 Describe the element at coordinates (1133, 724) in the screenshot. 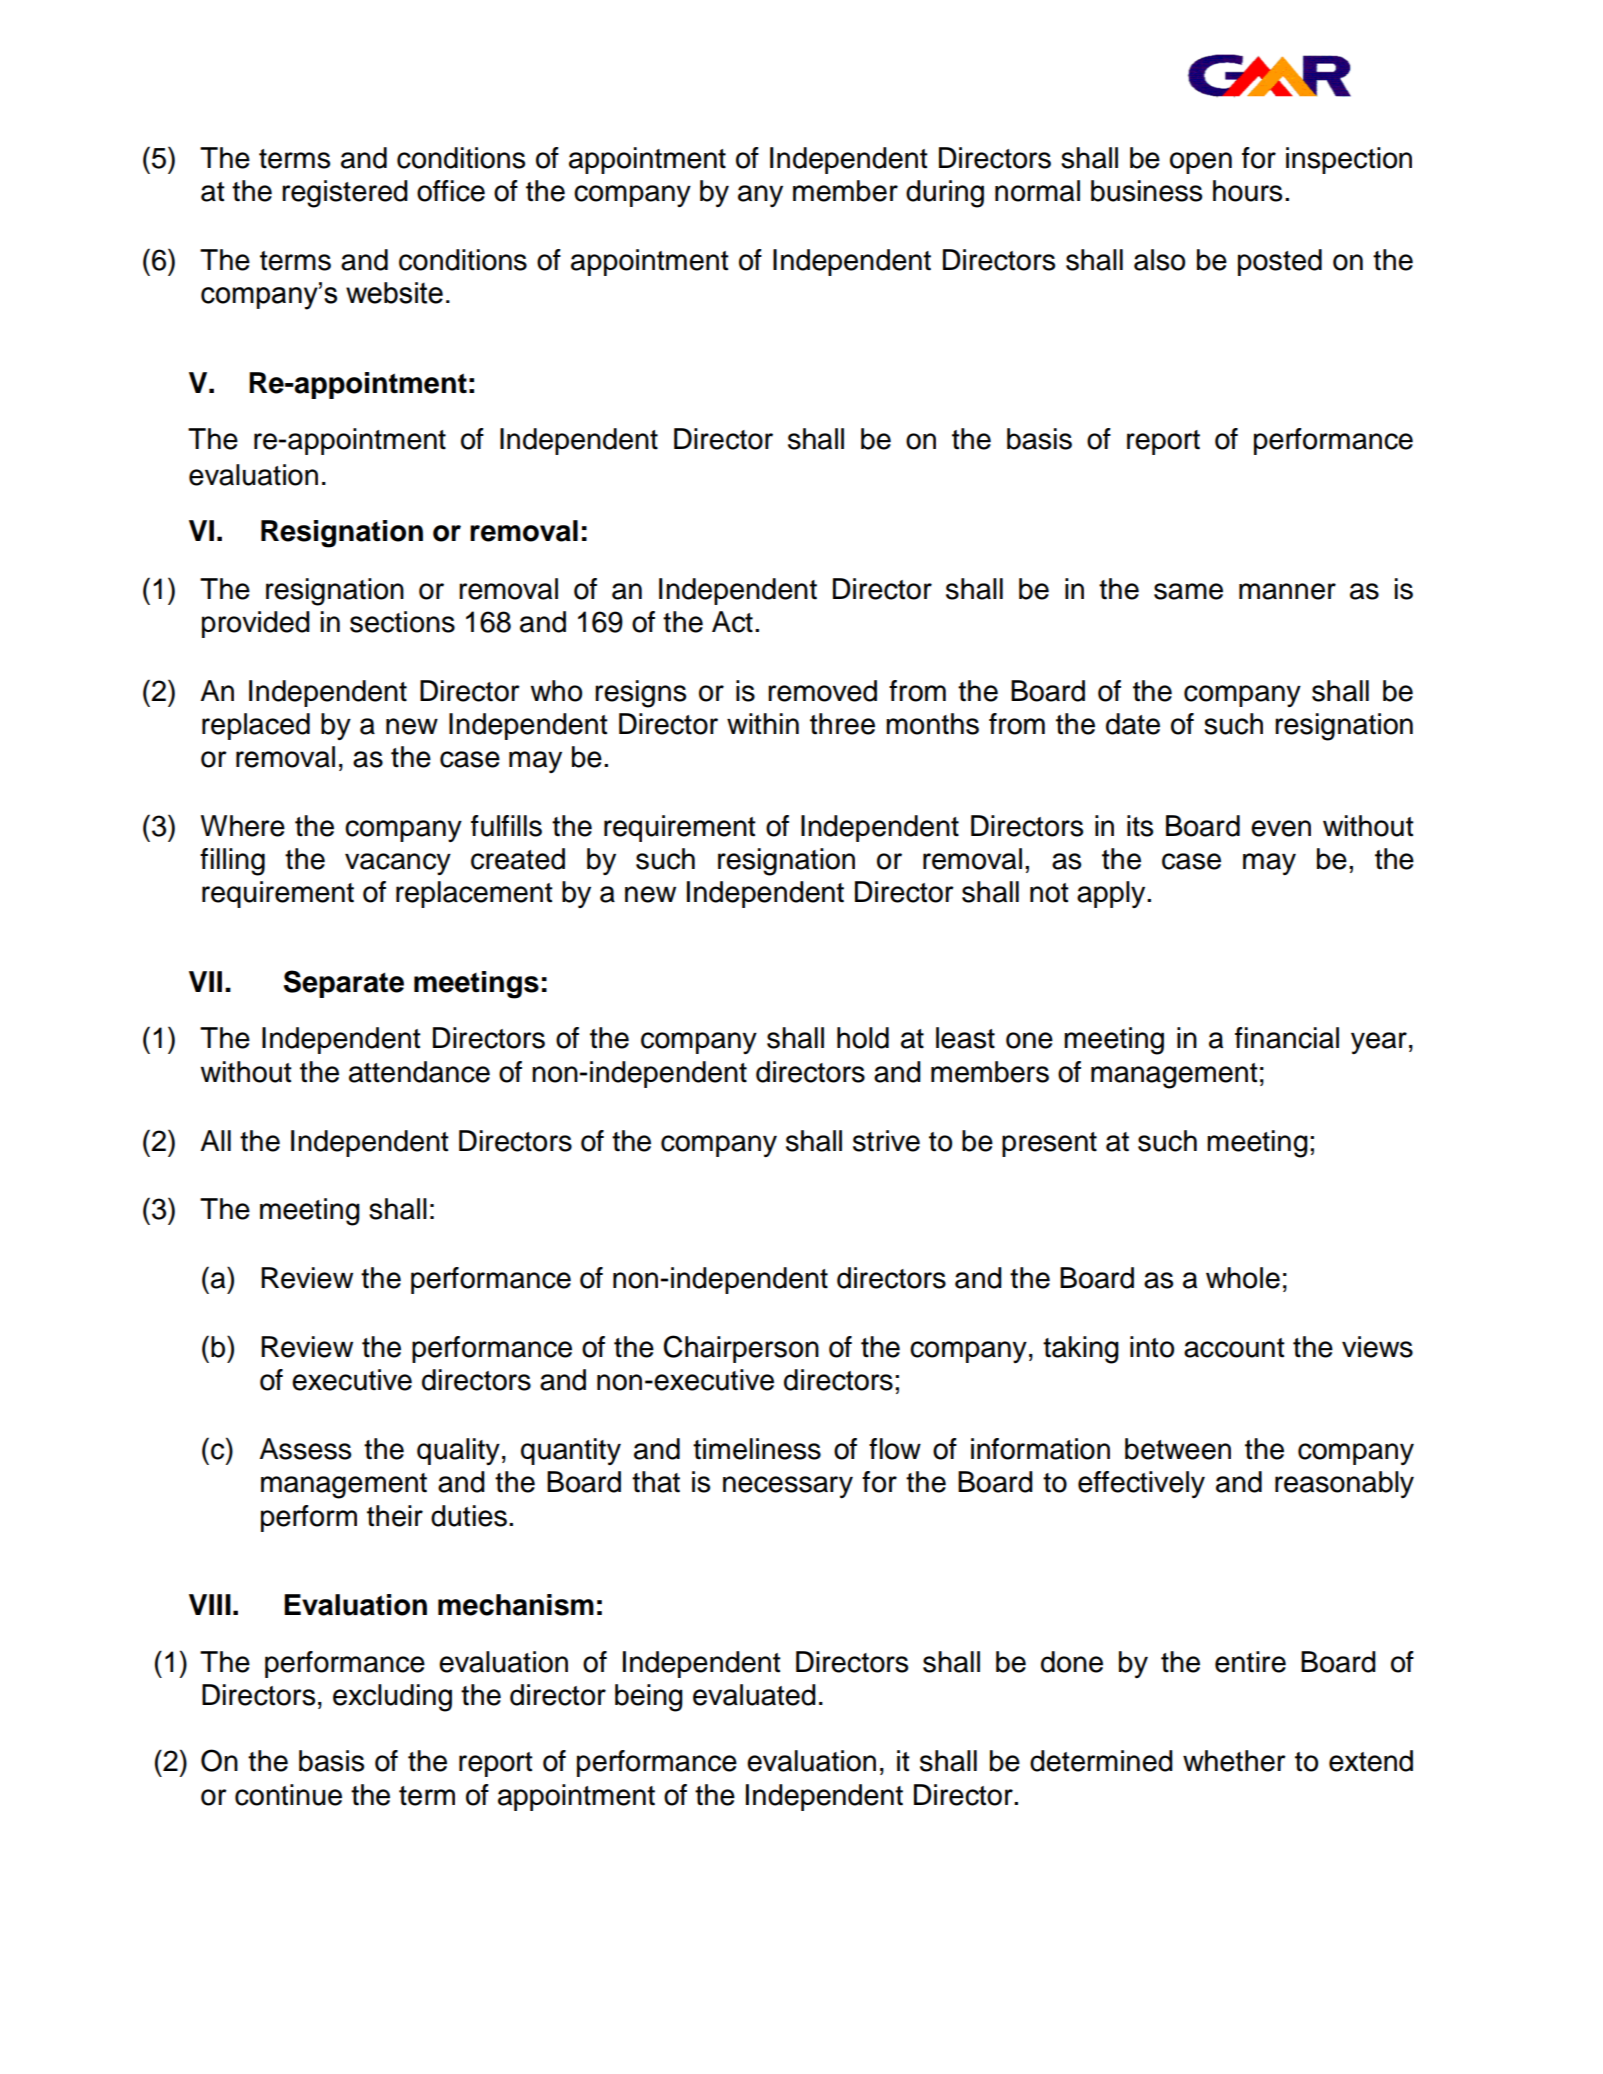

I see `date` at that location.
